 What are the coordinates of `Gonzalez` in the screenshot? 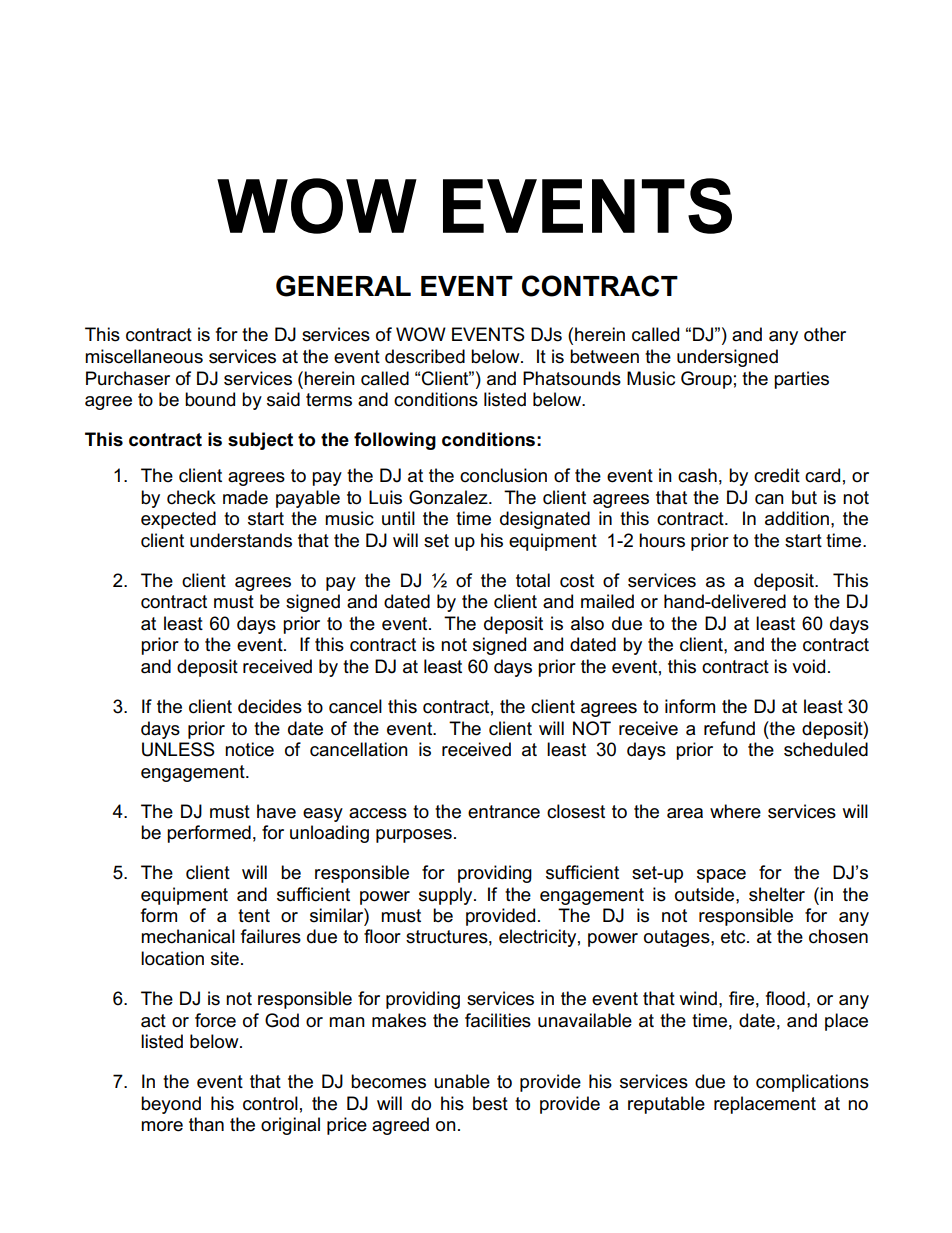 It's located at (449, 497).
